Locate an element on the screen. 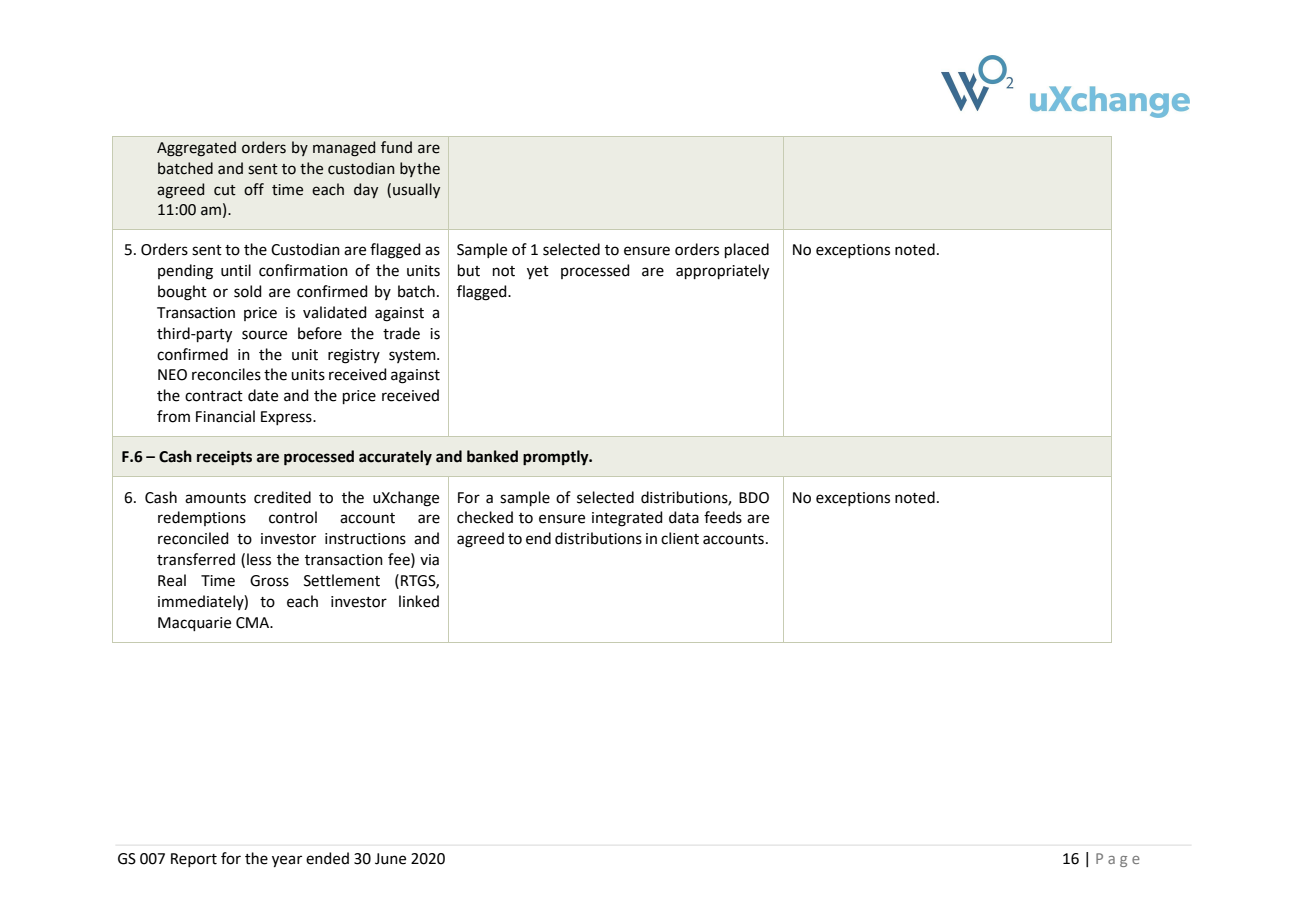 The image size is (1307, 924). data is located at coordinates (684, 517).
